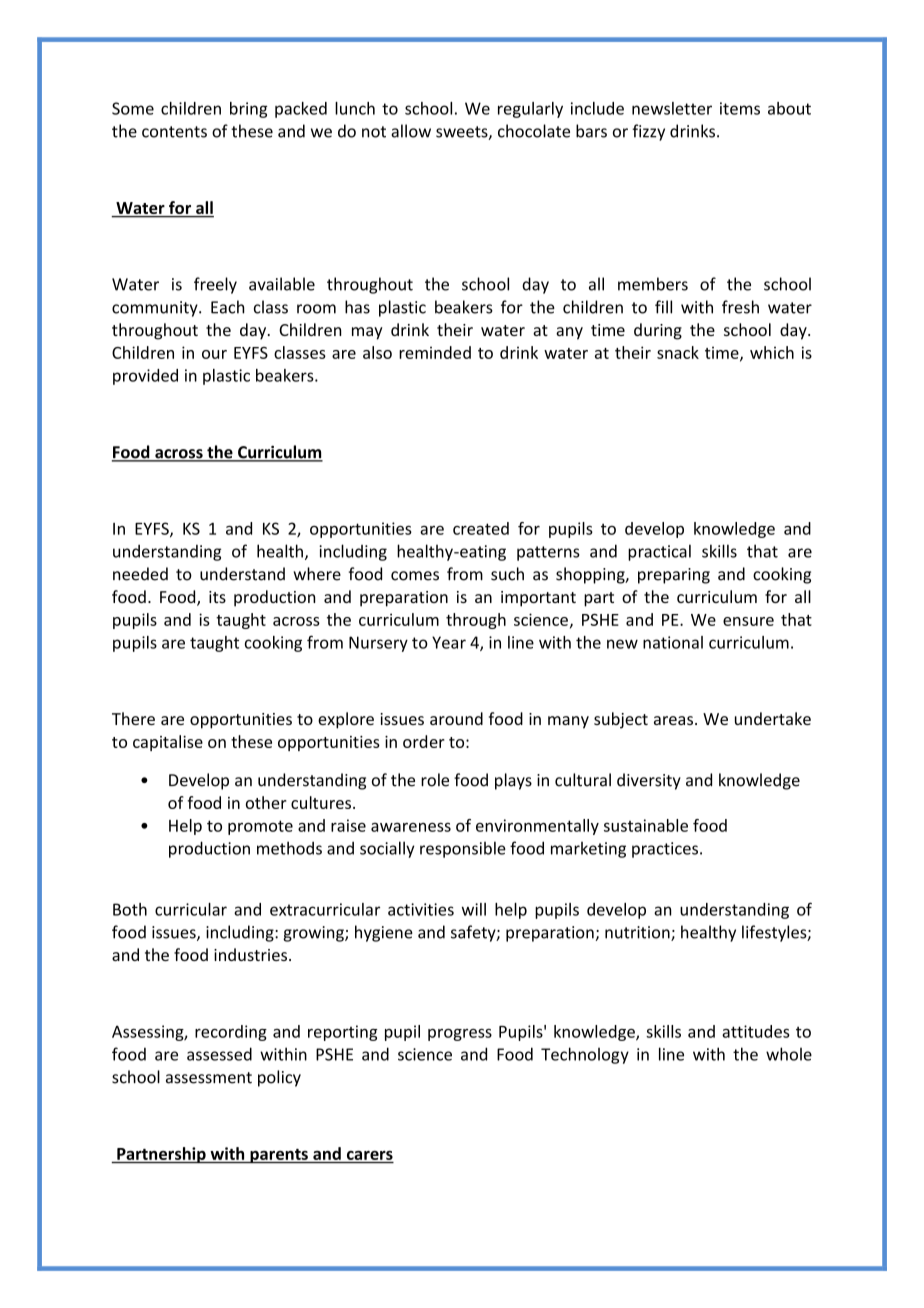 The height and width of the page is (1308, 924). What do you see at coordinates (678, 352) in the page?
I see `snack` at bounding box center [678, 352].
